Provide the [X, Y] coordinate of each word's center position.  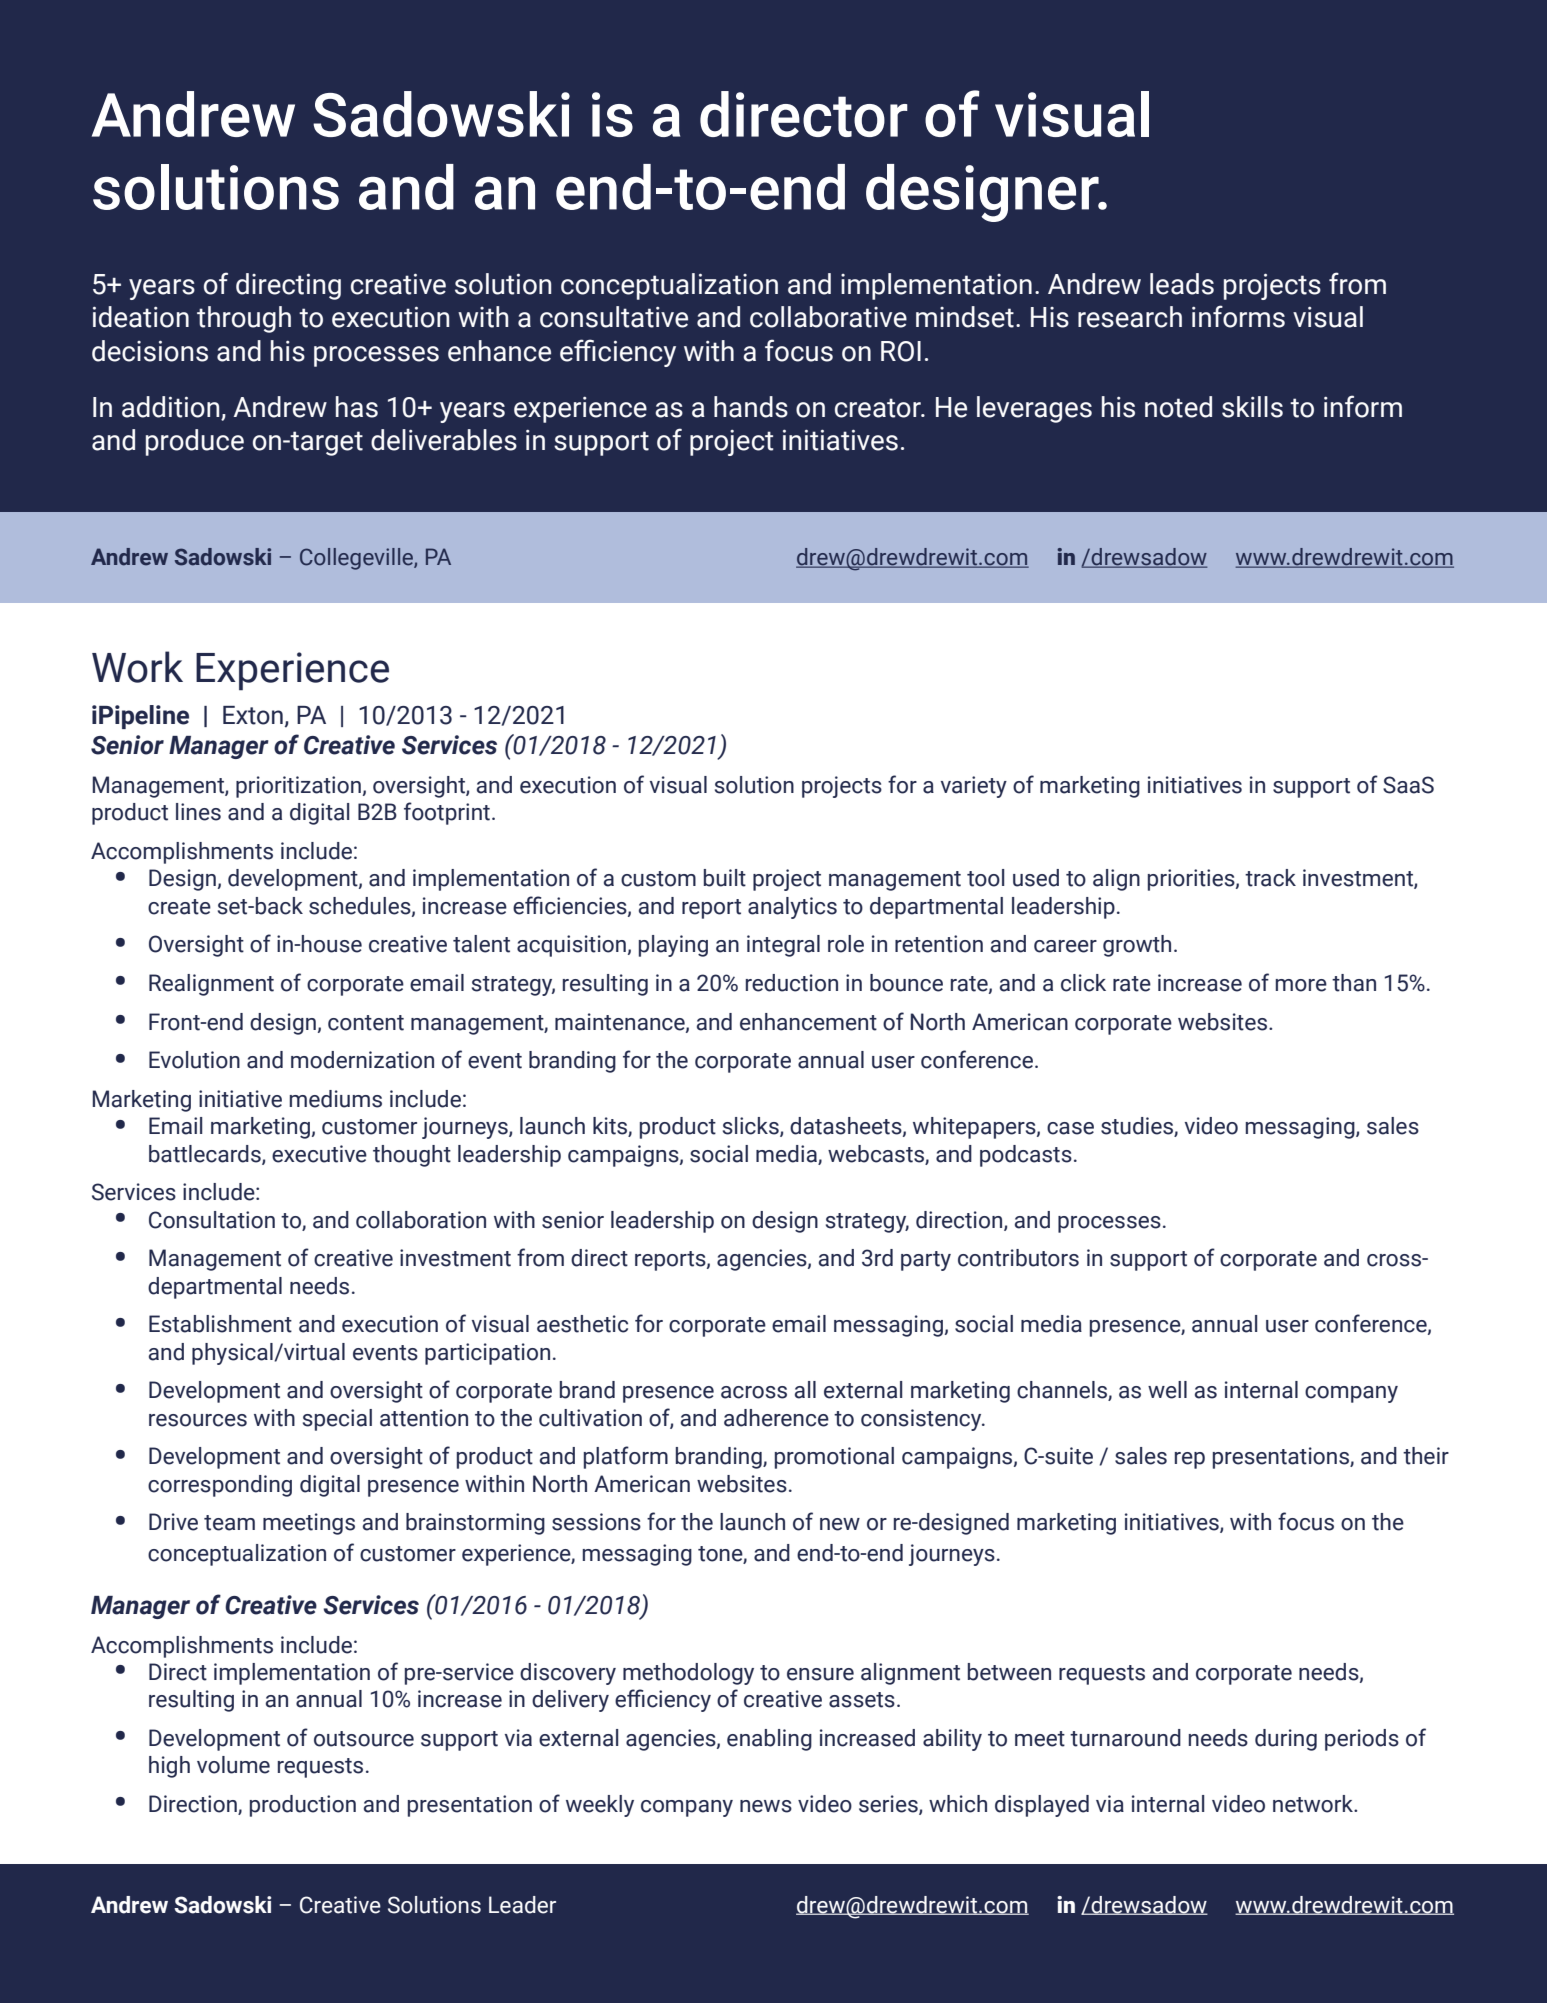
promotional [834, 1458]
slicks [752, 1127]
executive [319, 1154]
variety [974, 787]
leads [1182, 284]
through [244, 319]
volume [233, 1765]
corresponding [220, 1486]
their [1426, 1456]
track [1270, 878]
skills [1252, 407]
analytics [792, 908]
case [1070, 1128]
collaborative [828, 317]
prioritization [298, 787]
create [179, 907]
